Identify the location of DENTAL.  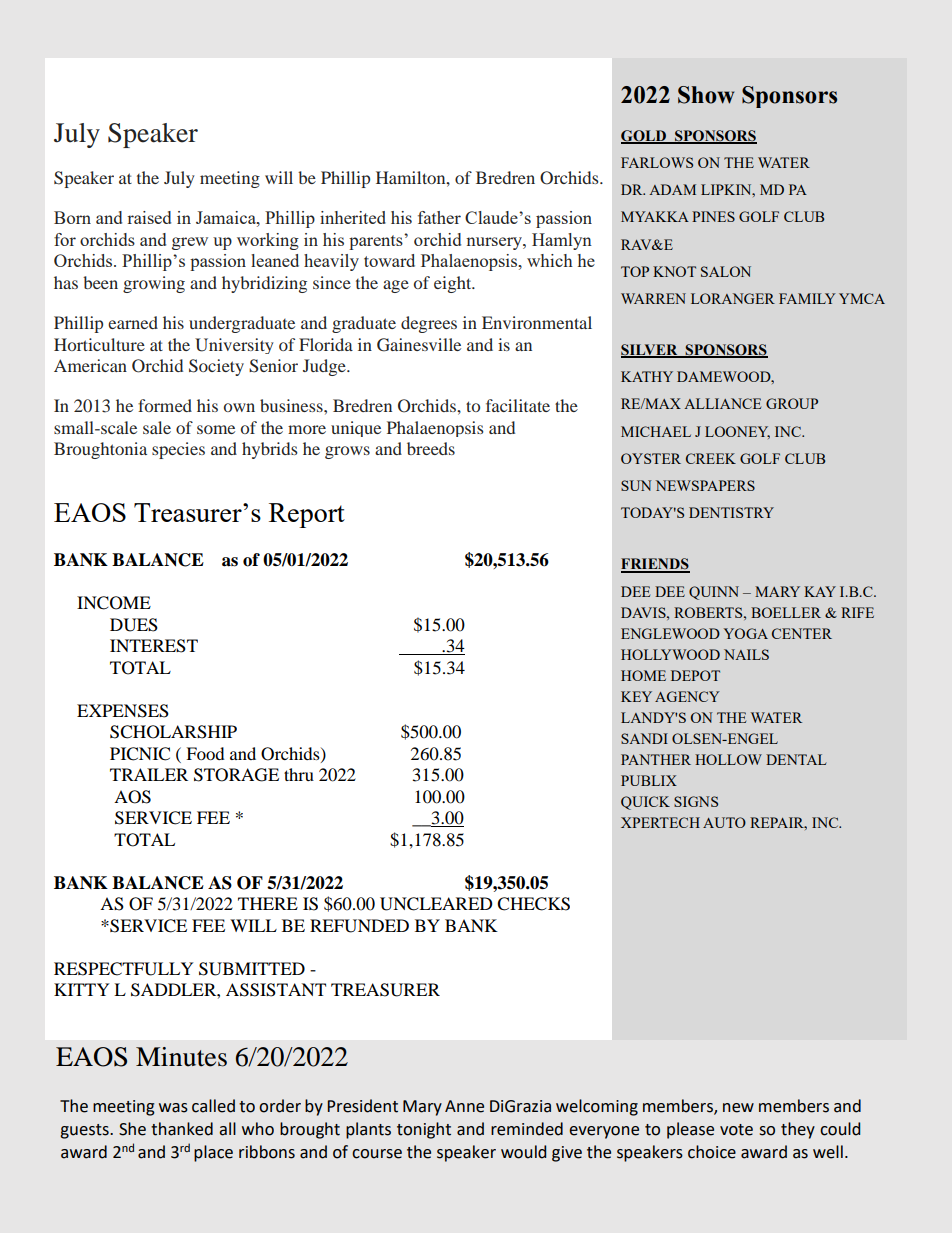
(796, 759).
